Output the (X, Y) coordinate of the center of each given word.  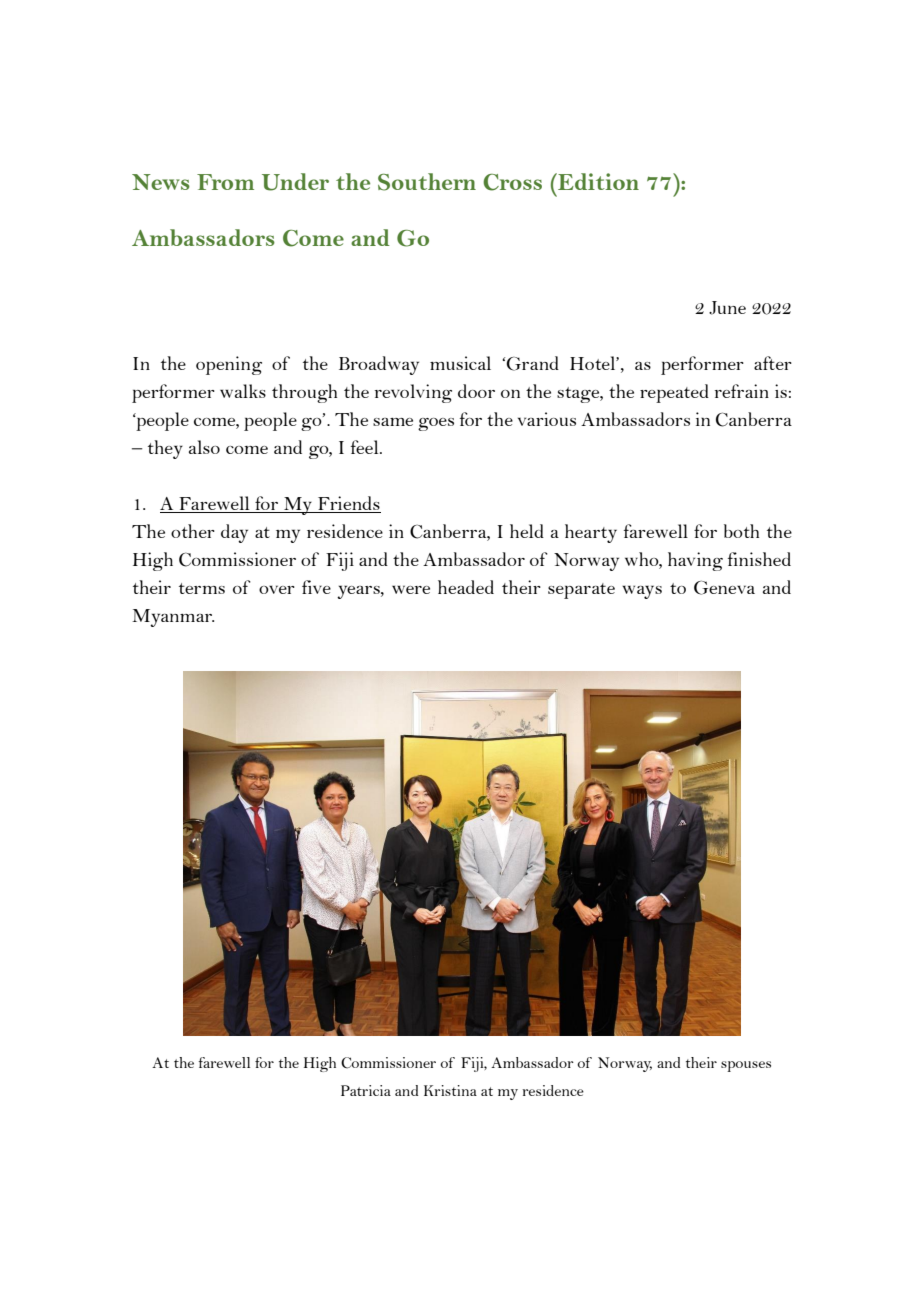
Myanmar (173, 618)
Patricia (366, 1090)
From (225, 182)
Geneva (724, 588)
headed (466, 587)
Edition (597, 181)
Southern (427, 182)
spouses (746, 1066)
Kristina (450, 1090)
